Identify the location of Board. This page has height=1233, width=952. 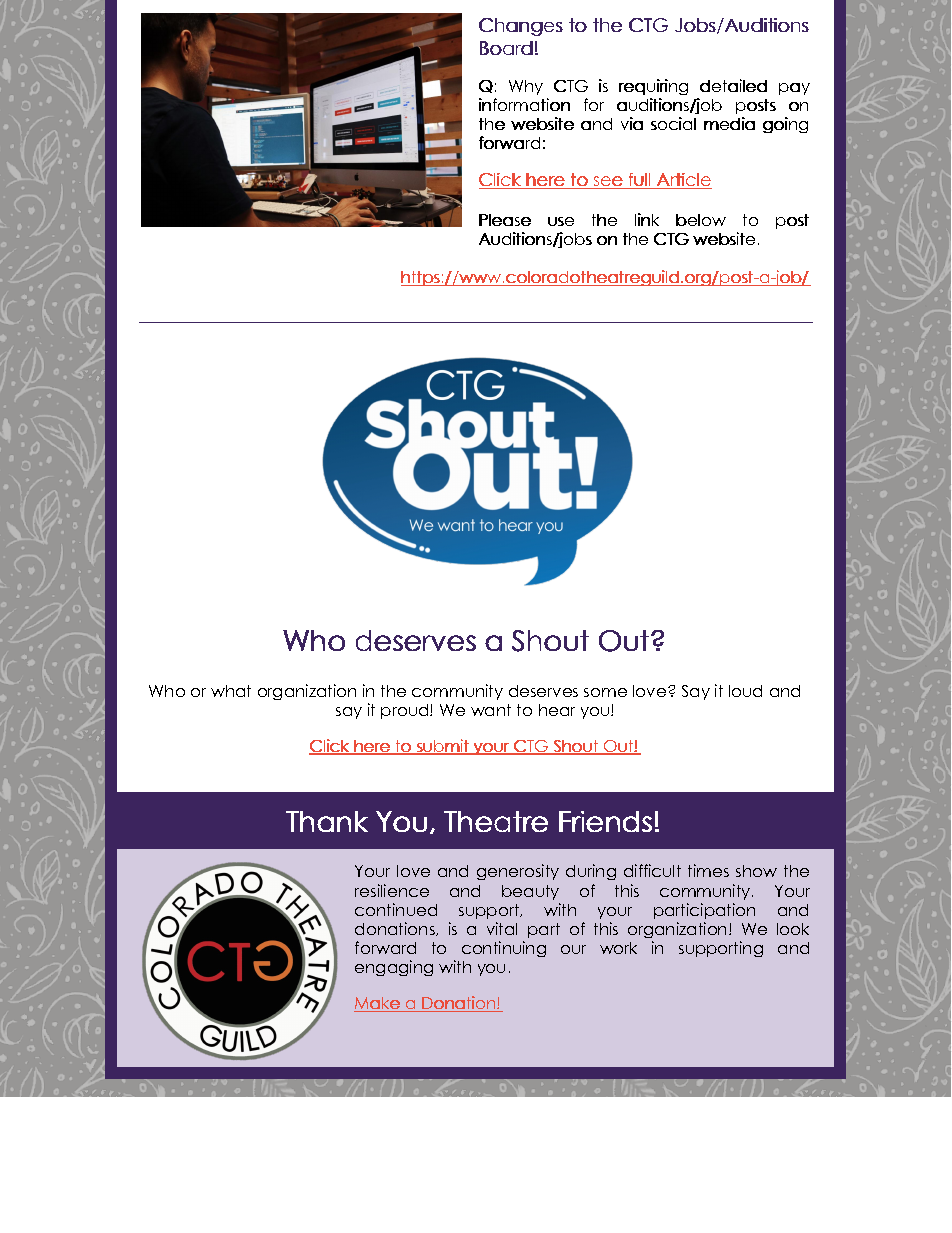
(506, 48).
